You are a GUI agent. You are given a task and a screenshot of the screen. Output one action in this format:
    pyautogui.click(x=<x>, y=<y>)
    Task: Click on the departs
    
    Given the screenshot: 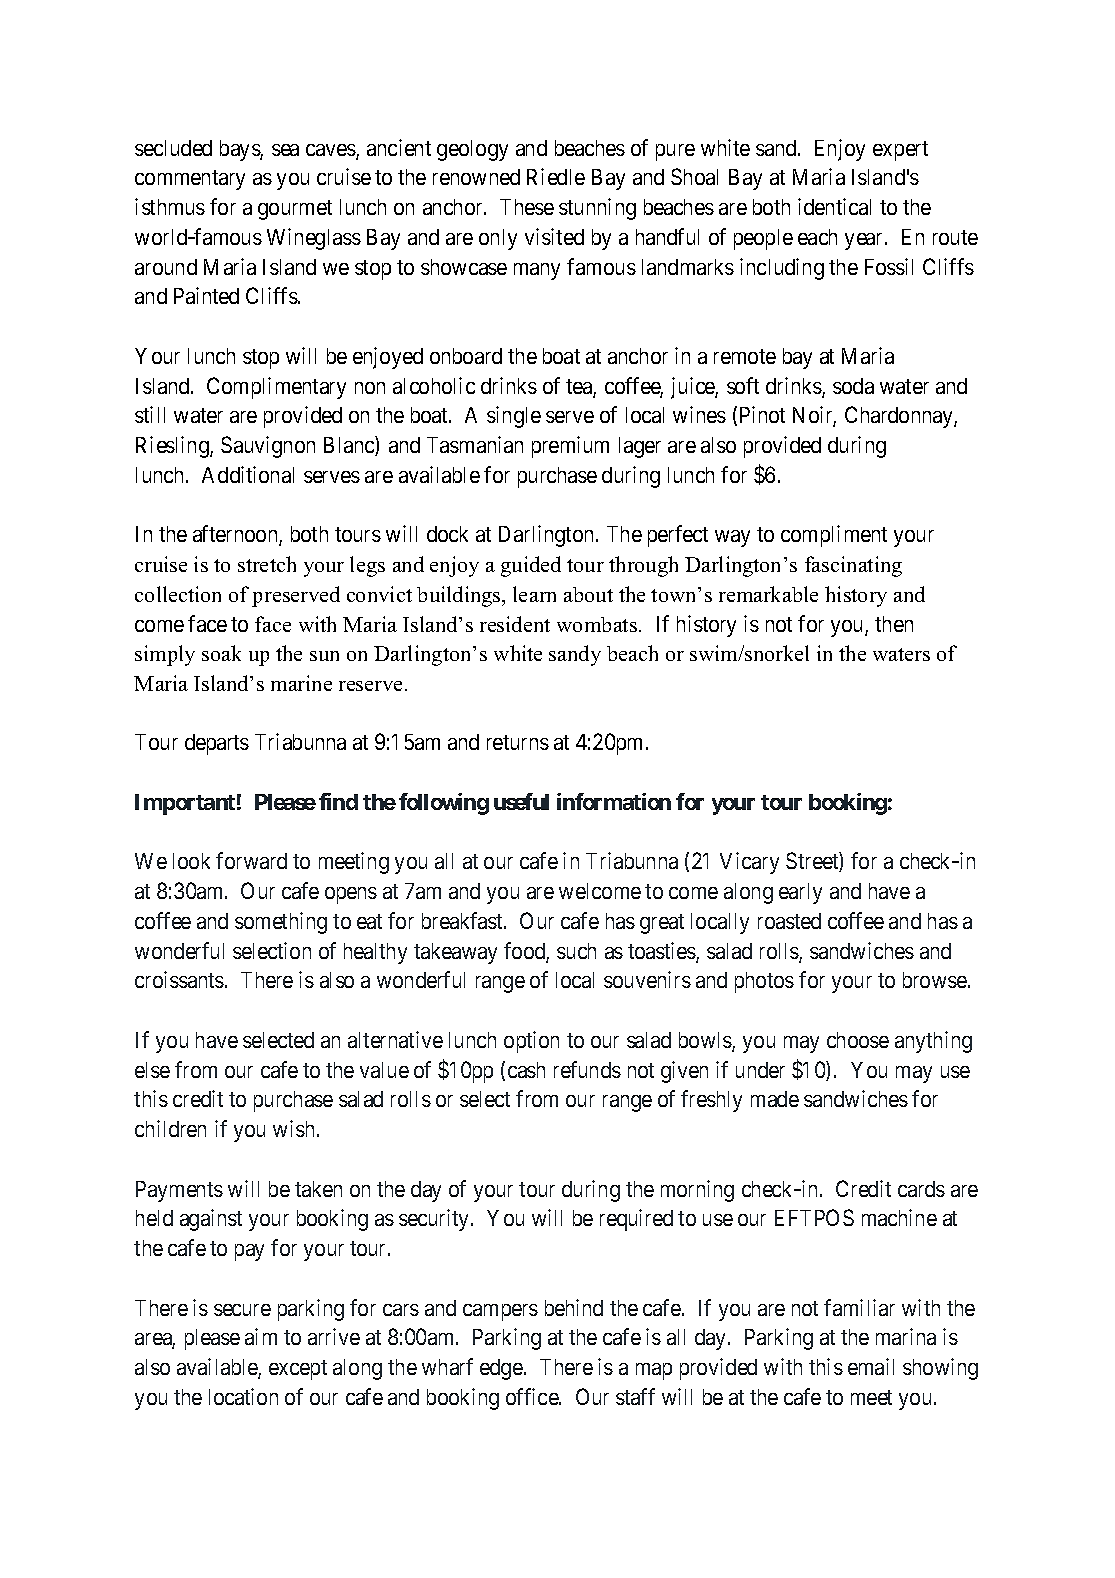 What is the action you would take?
    pyautogui.click(x=217, y=744)
